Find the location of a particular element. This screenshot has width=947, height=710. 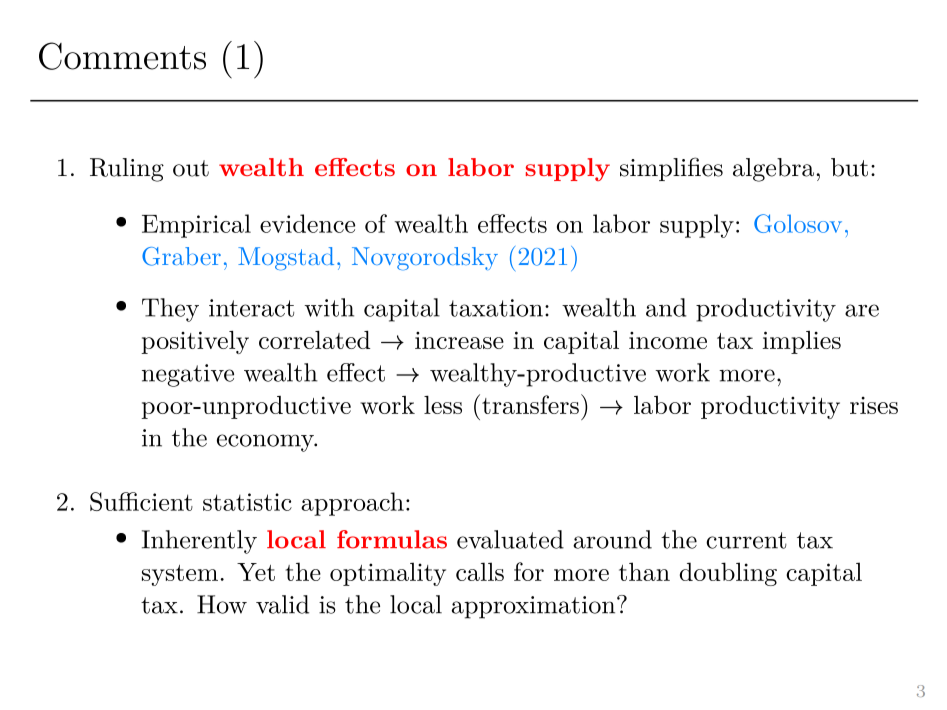

simplifies is located at coordinates (671, 169).
